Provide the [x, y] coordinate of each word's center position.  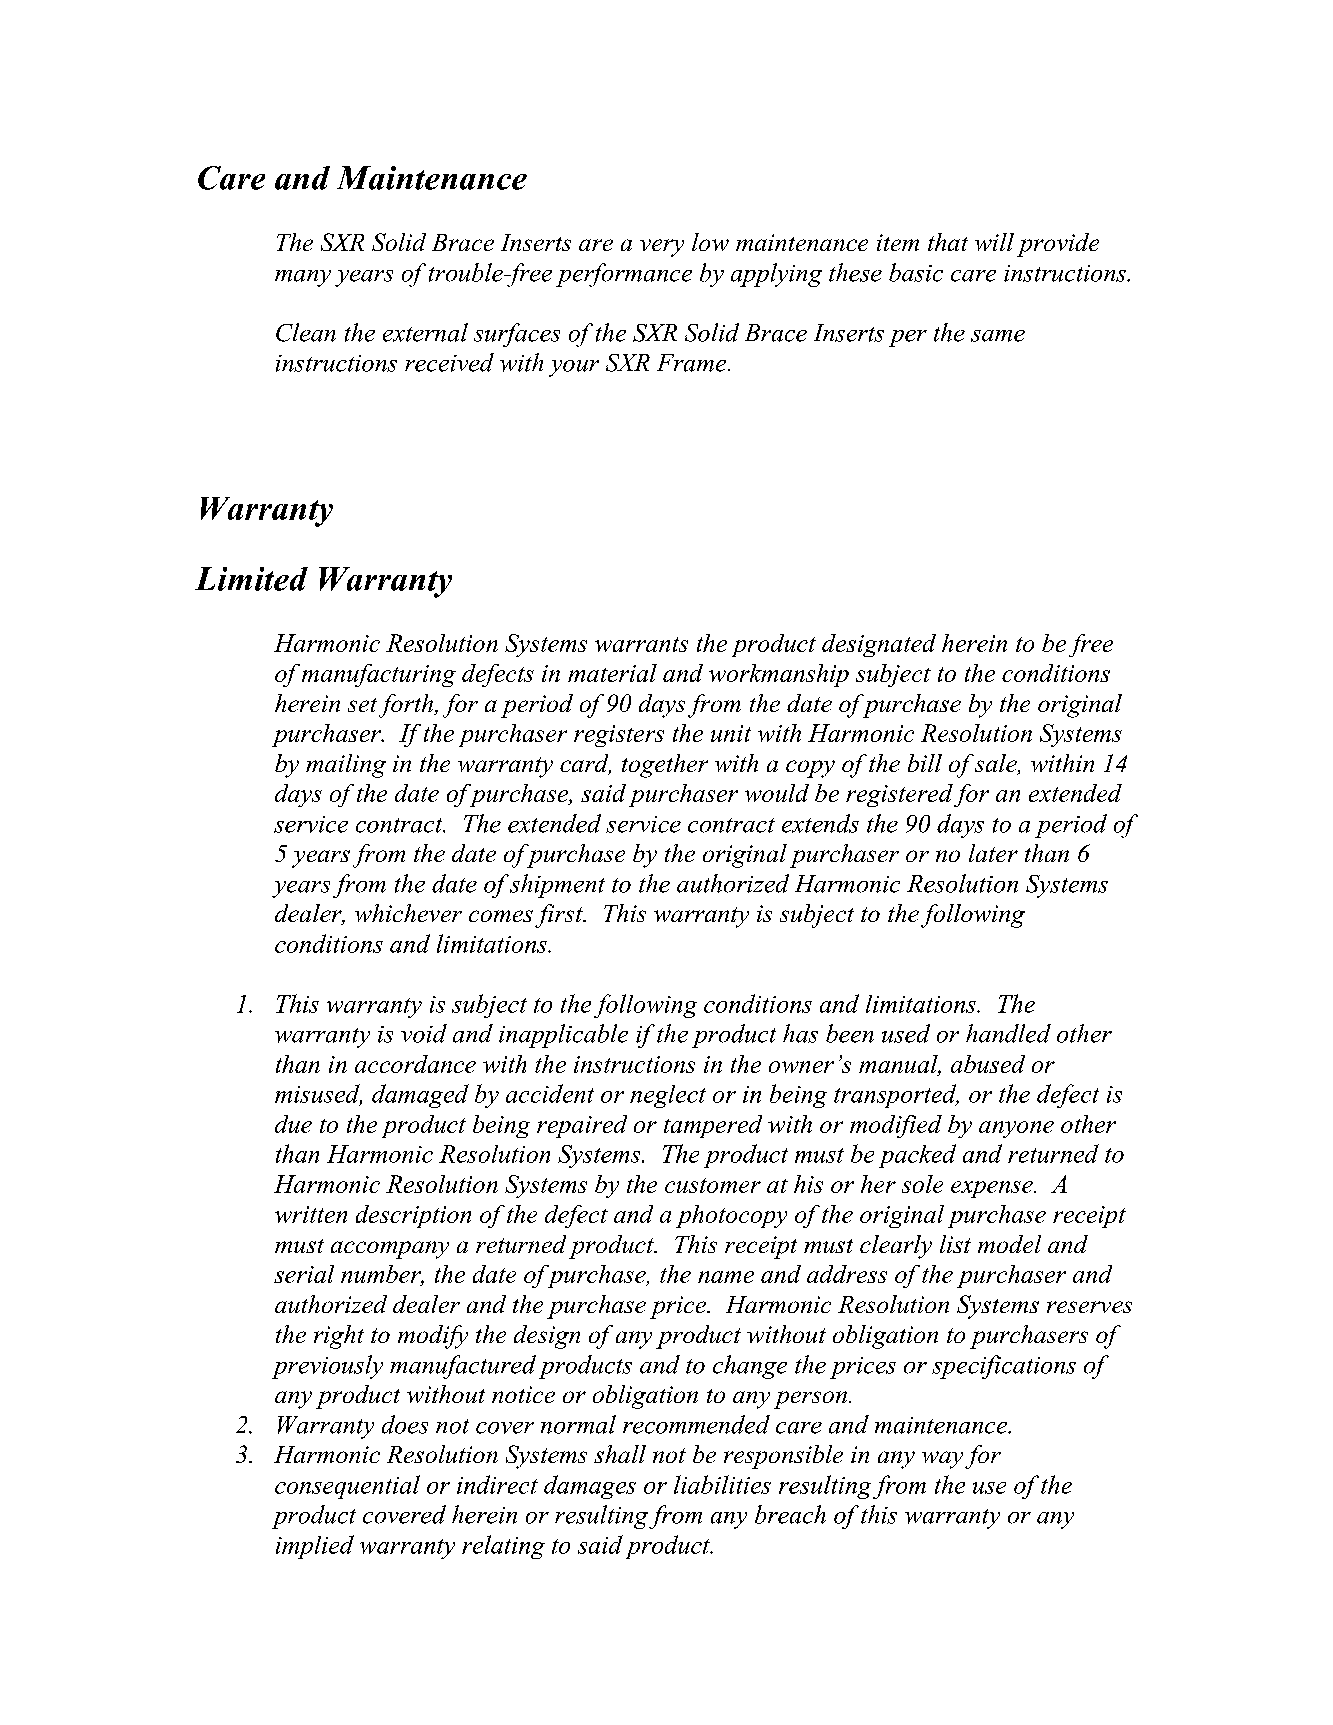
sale [997, 764]
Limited [251, 579]
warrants [641, 644]
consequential [347, 1487]
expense [993, 1189]
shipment [557, 886]
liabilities [722, 1484]
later [993, 853]
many [303, 278]
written [311, 1214]
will [994, 242]
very [662, 248]
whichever [408, 913]
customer [713, 1185]
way [942, 1460]
